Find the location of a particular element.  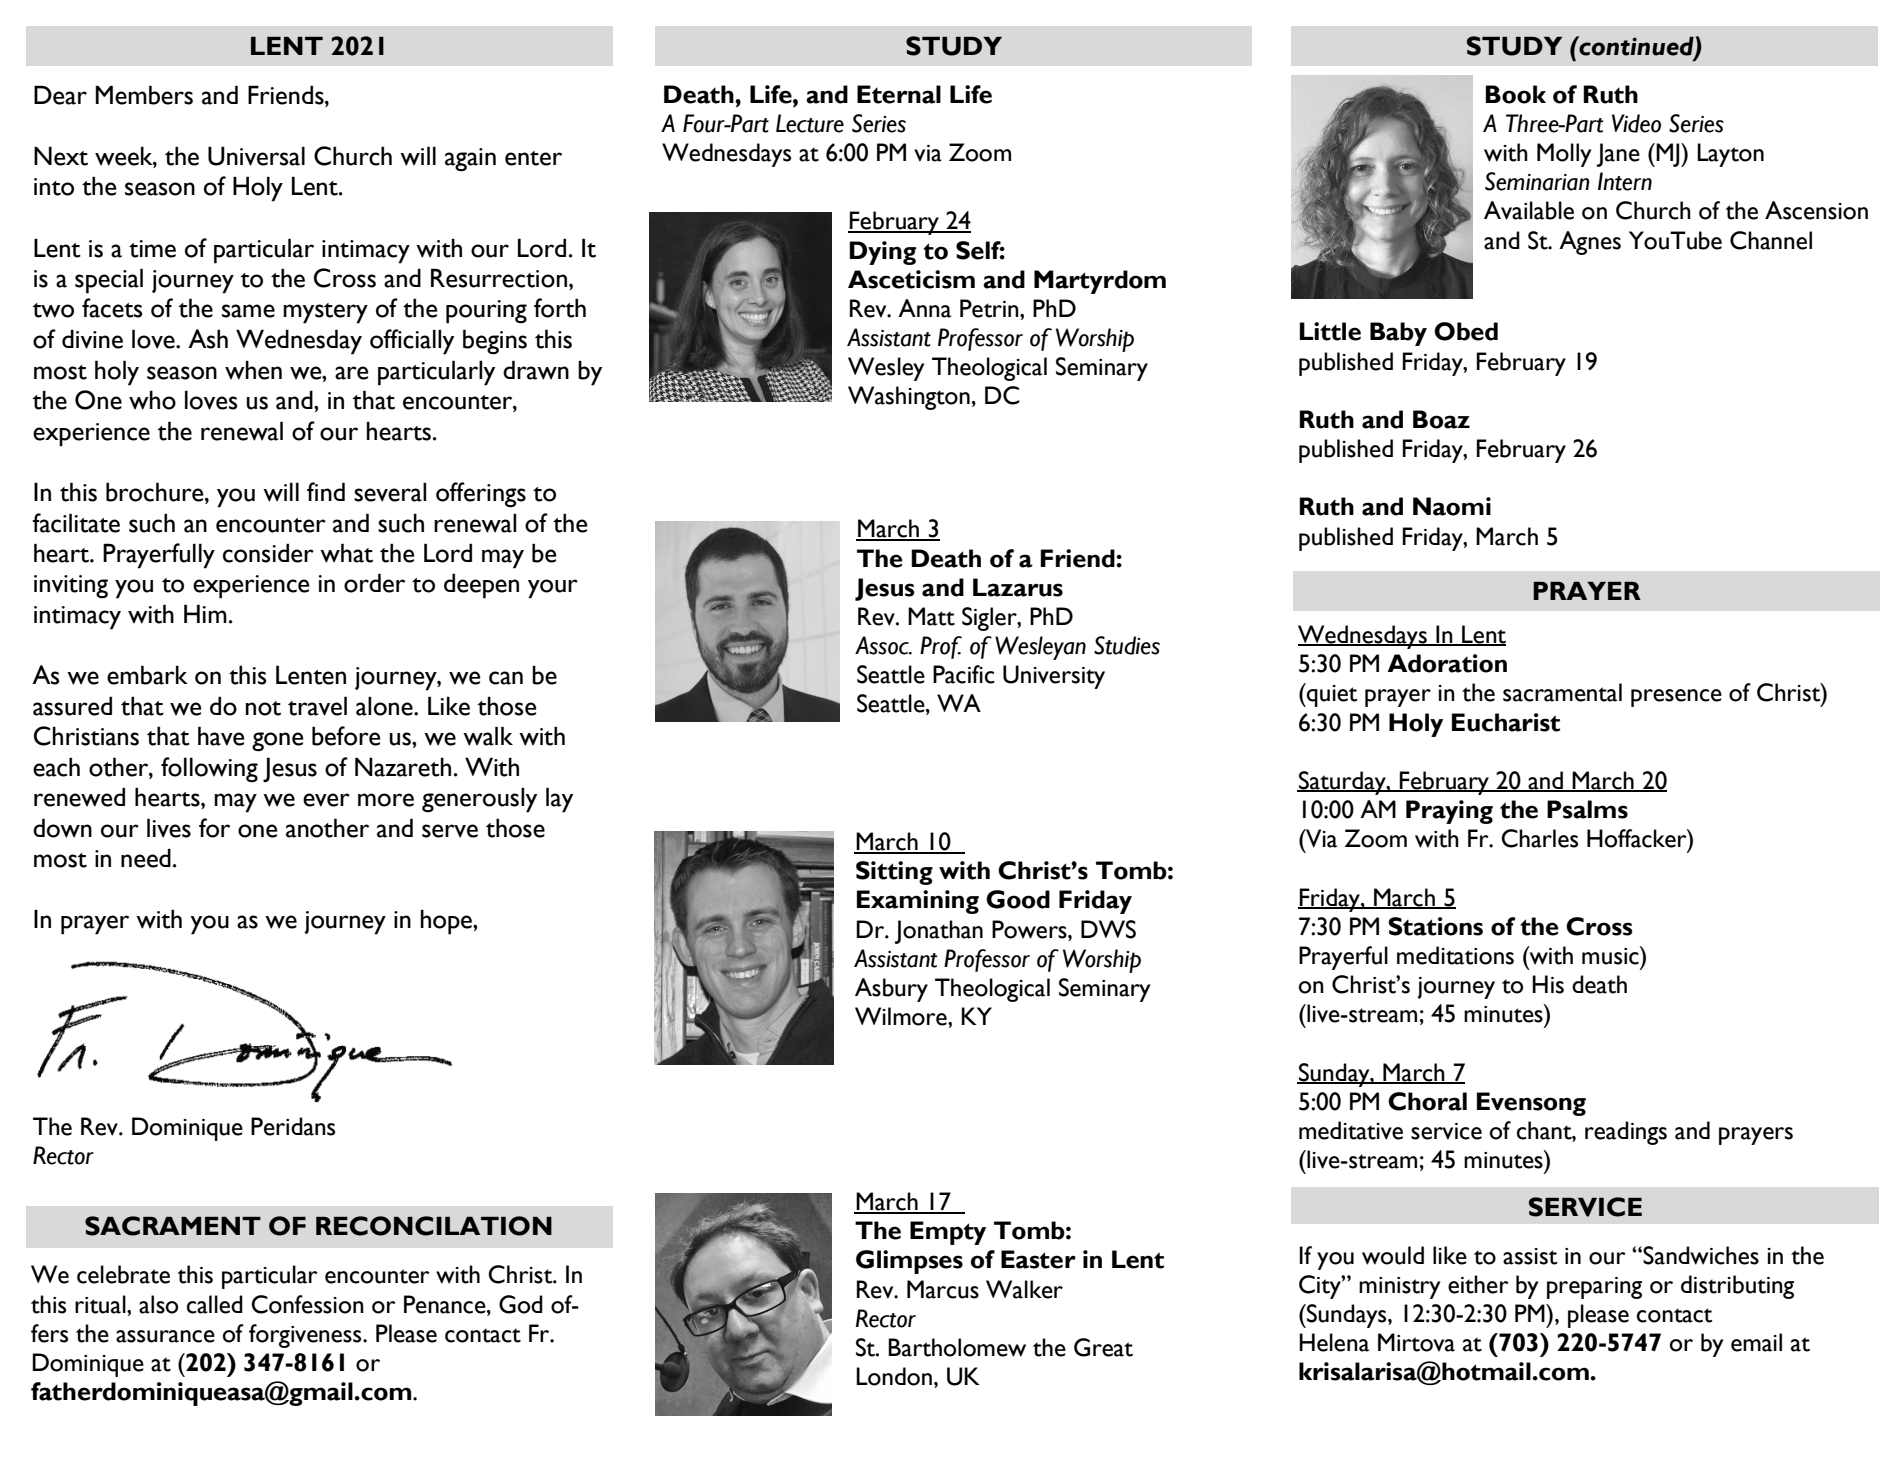

Video is located at coordinates (1636, 123).
